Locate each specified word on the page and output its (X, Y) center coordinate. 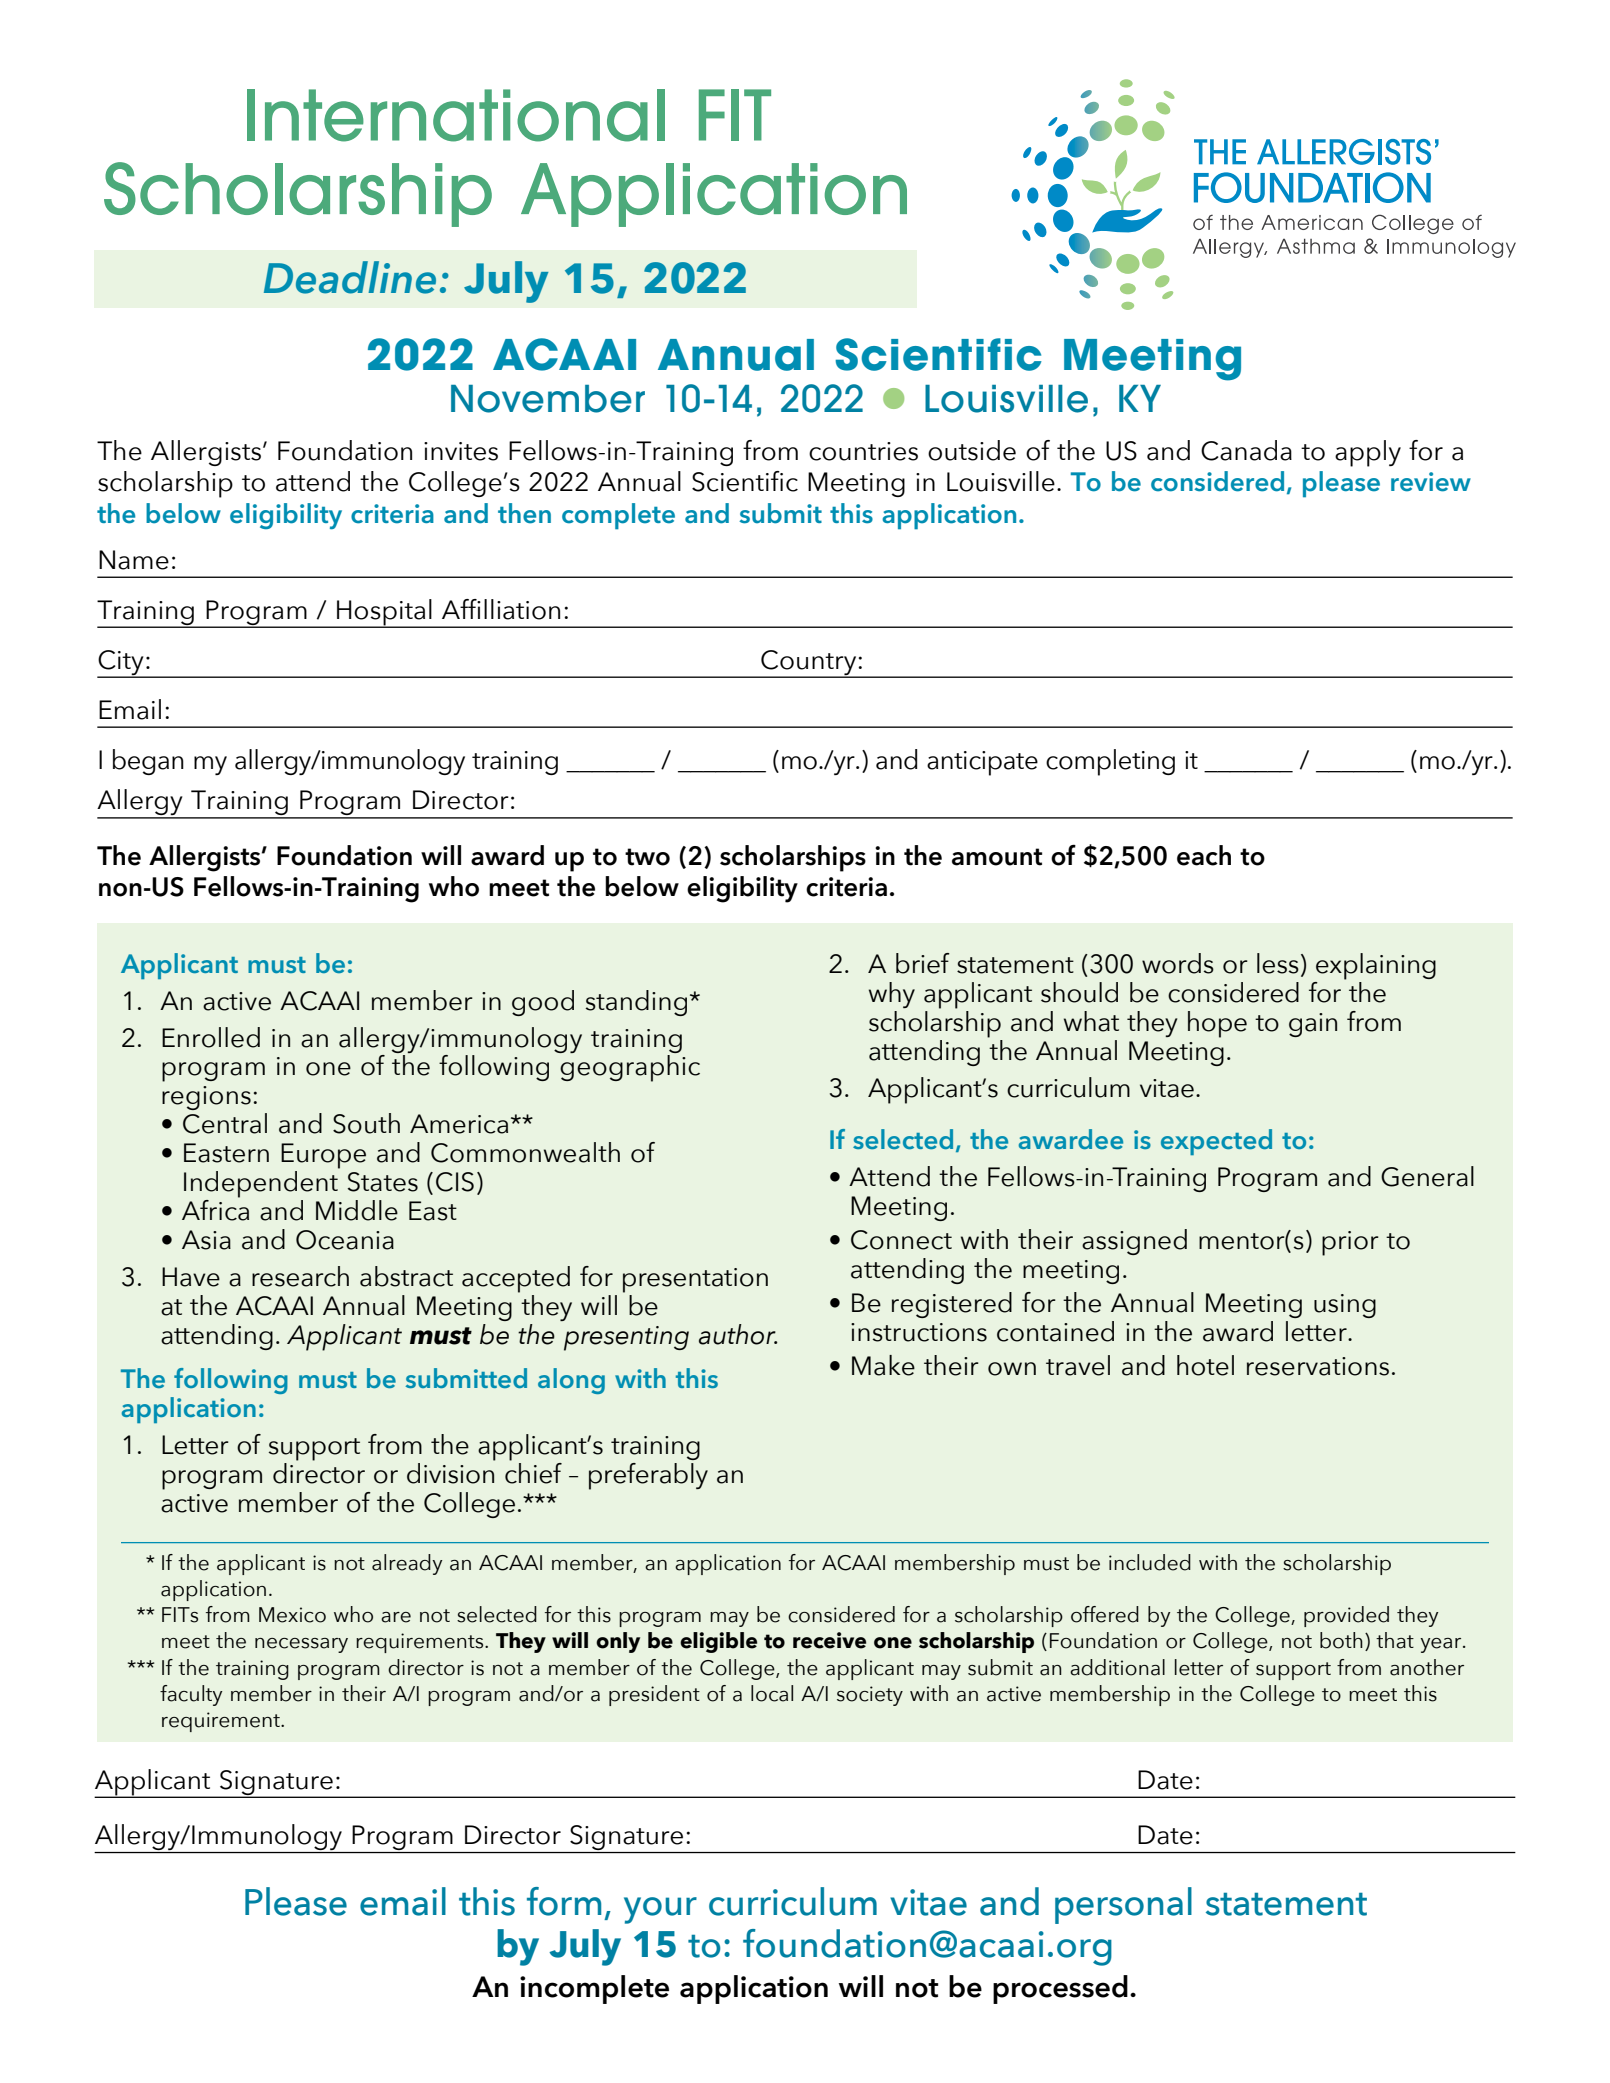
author (738, 1334)
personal (1123, 1905)
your (660, 1910)
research (300, 1276)
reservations (1318, 1366)
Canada (1246, 450)
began (148, 762)
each (1204, 855)
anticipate (982, 763)
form (564, 1901)
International (456, 115)
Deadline (350, 277)
